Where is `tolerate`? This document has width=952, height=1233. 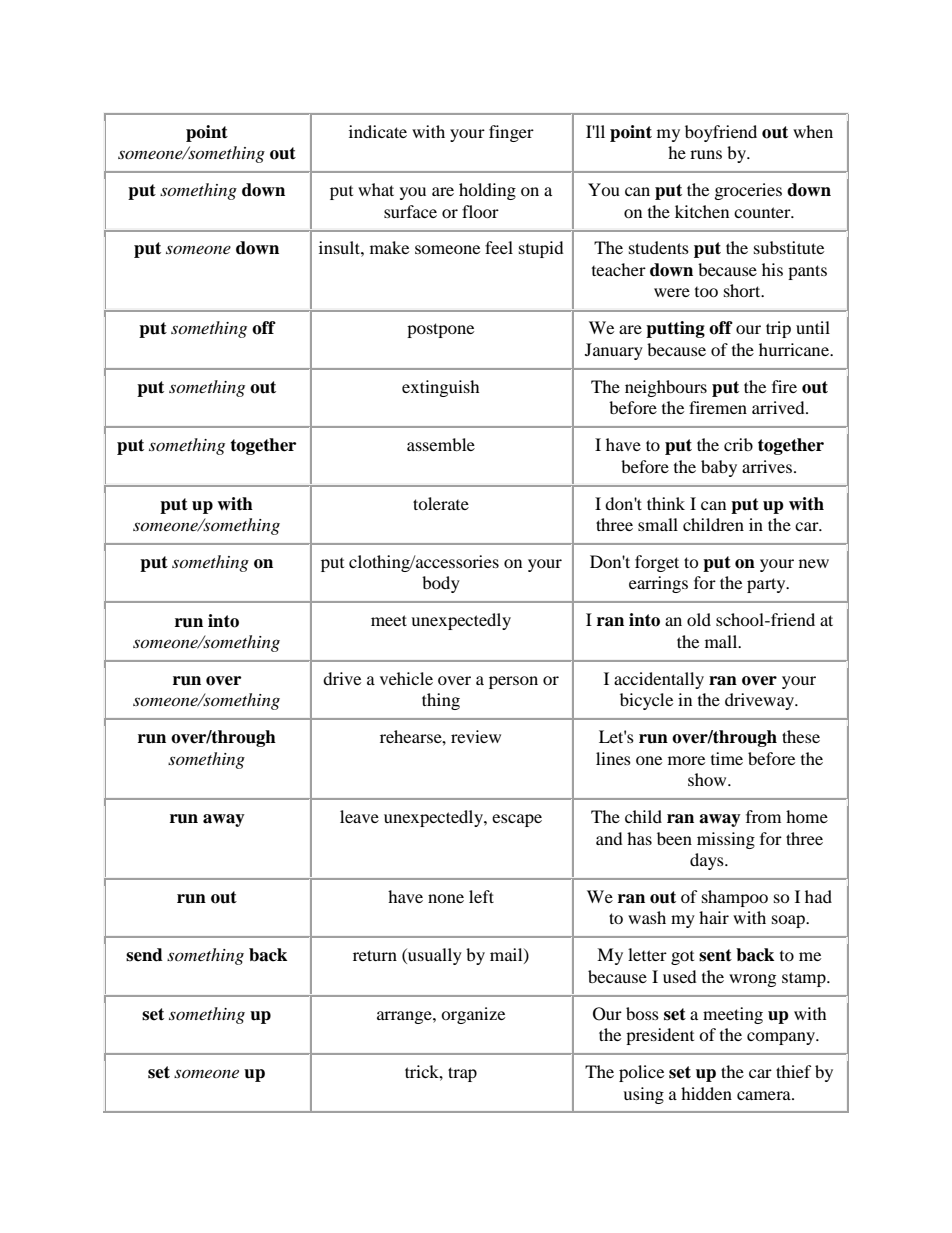 tolerate is located at coordinates (441, 503).
